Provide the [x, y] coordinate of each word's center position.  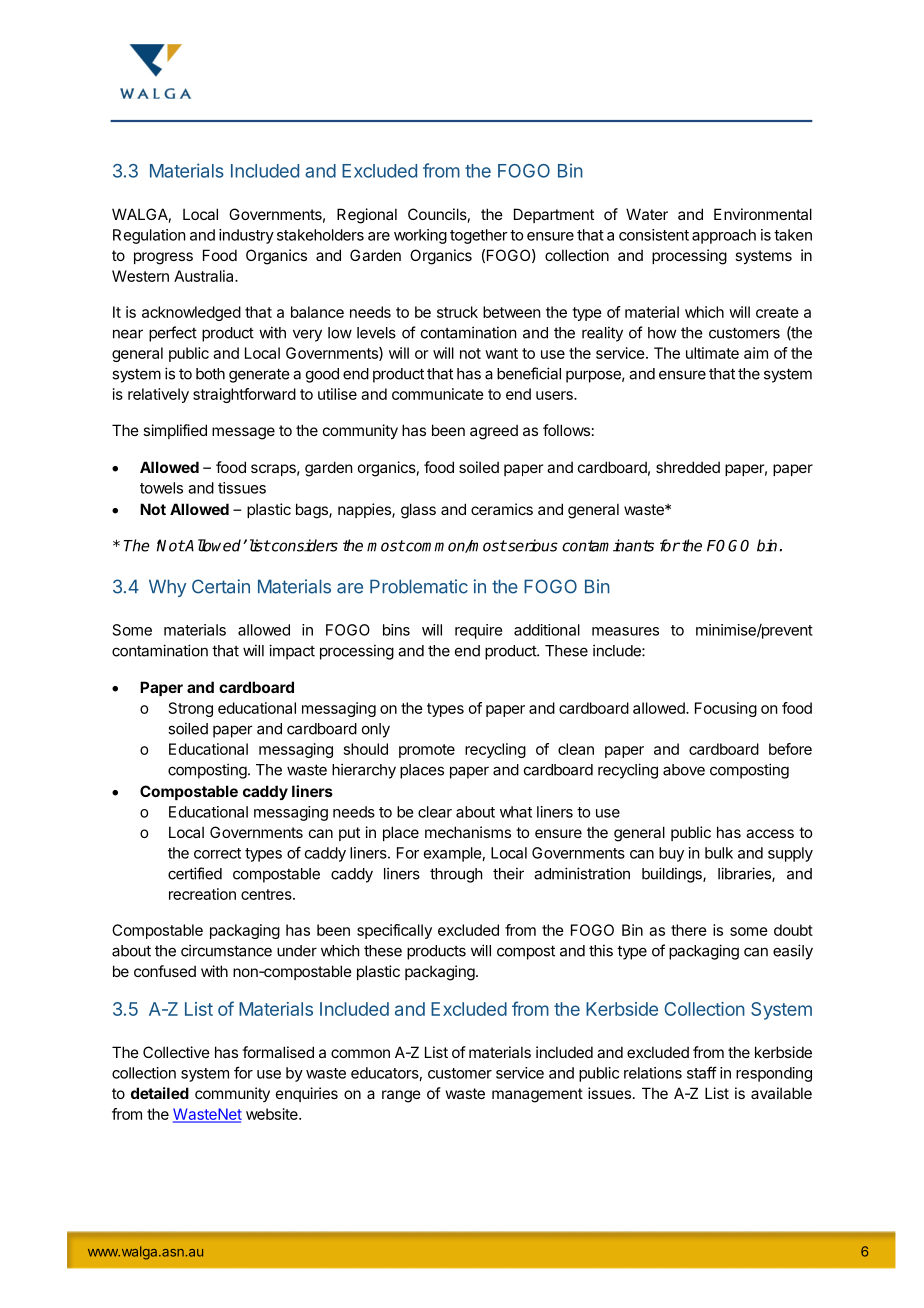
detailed [160, 1093]
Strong [191, 709]
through [456, 875]
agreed [494, 432]
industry [246, 236]
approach [724, 236]
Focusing [726, 709]
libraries [745, 874]
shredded [688, 467]
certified [195, 873]
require [479, 631]
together [479, 236]
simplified [175, 431]
